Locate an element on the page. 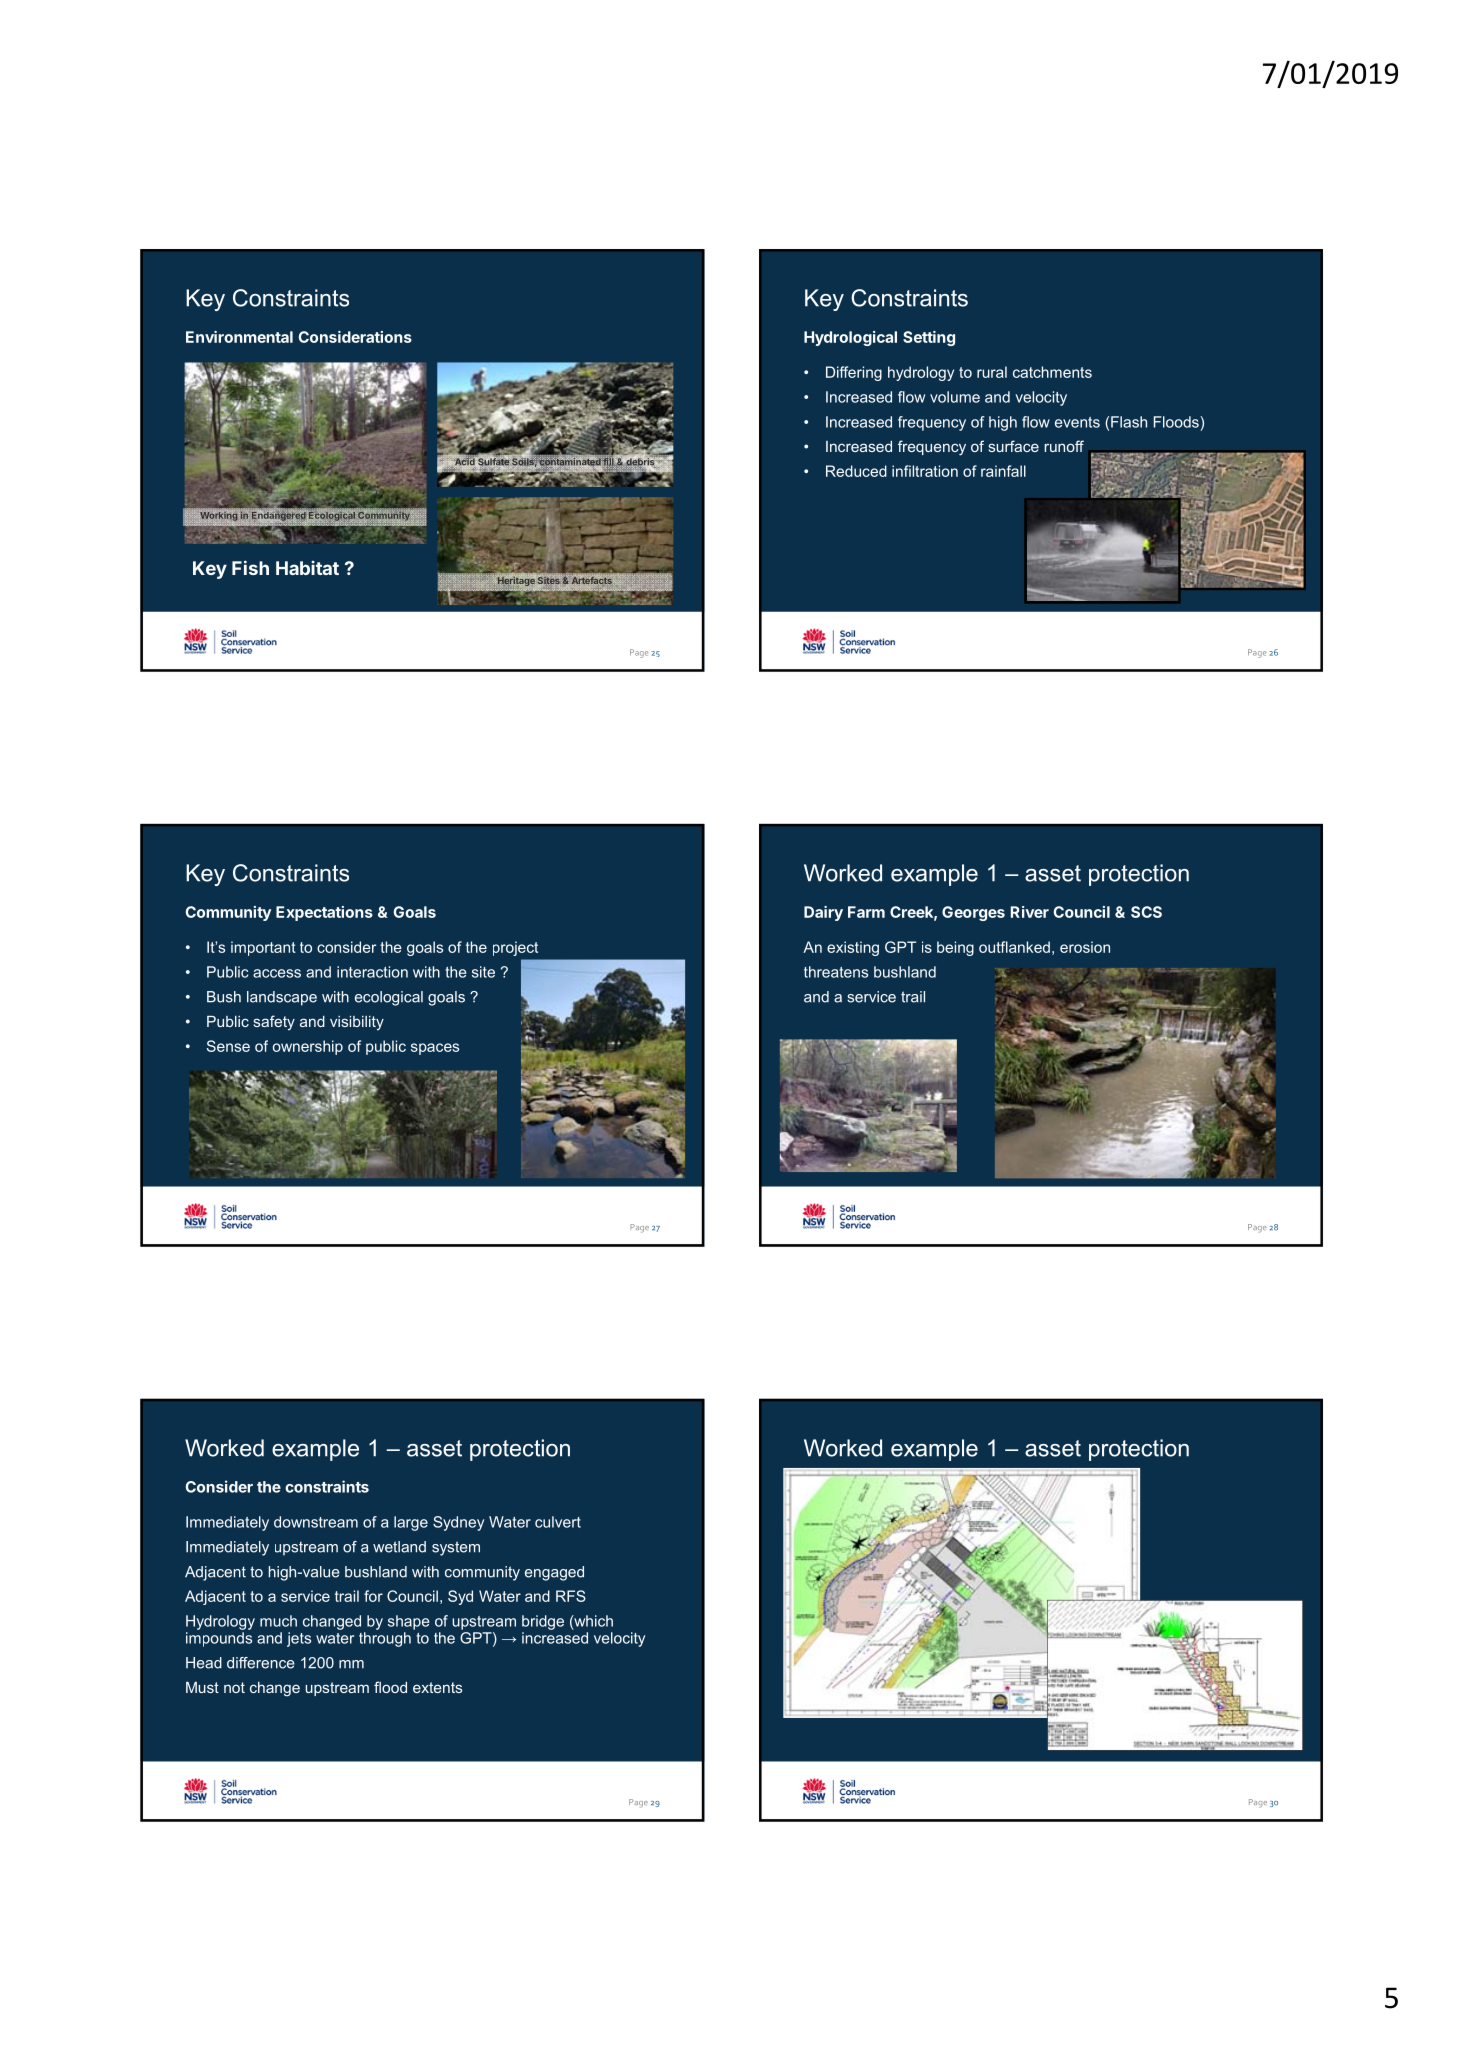  Sydney is located at coordinates (458, 1523).
